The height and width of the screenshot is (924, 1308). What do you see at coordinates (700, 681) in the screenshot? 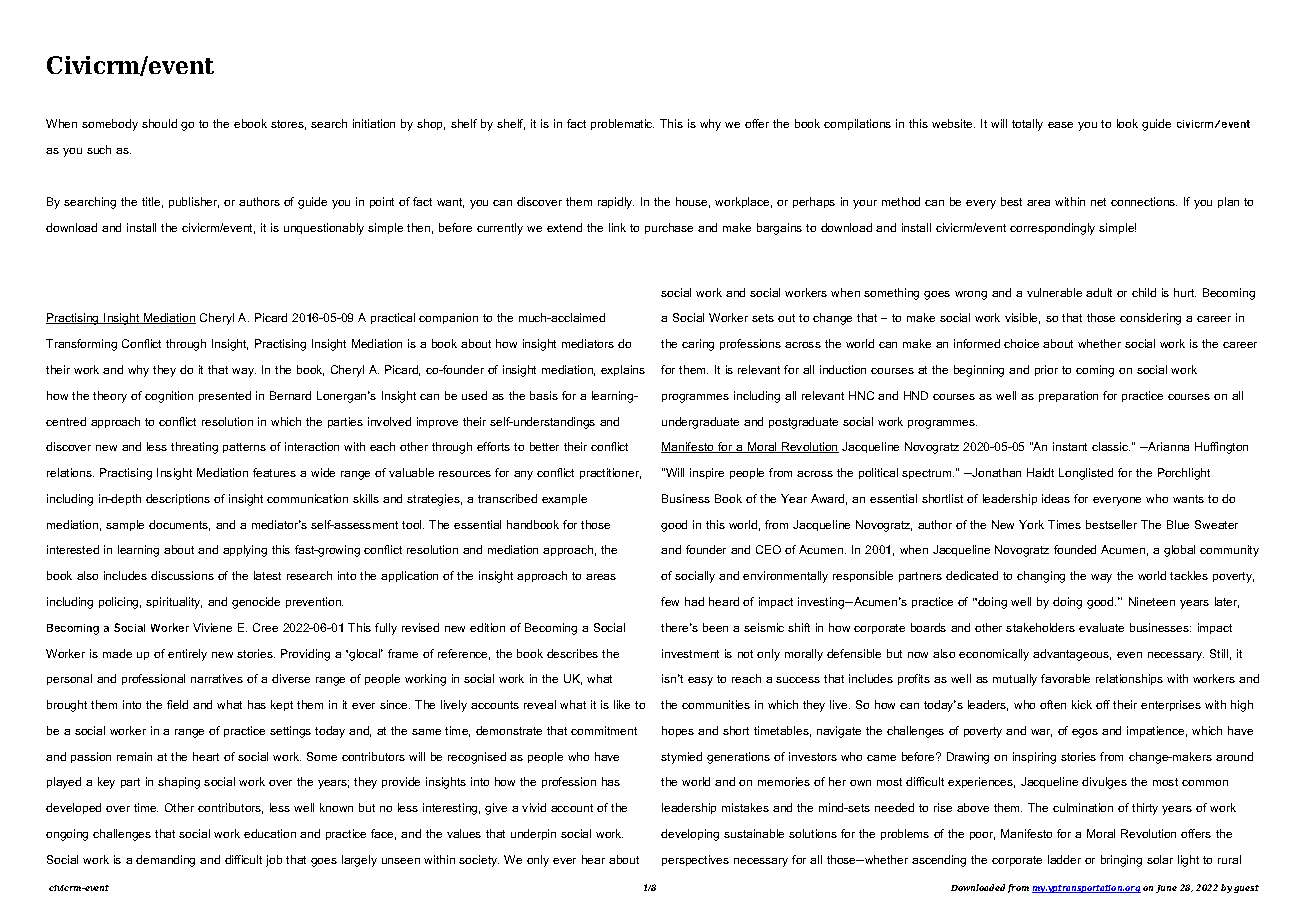
I see `easy` at bounding box center [700, 681].
